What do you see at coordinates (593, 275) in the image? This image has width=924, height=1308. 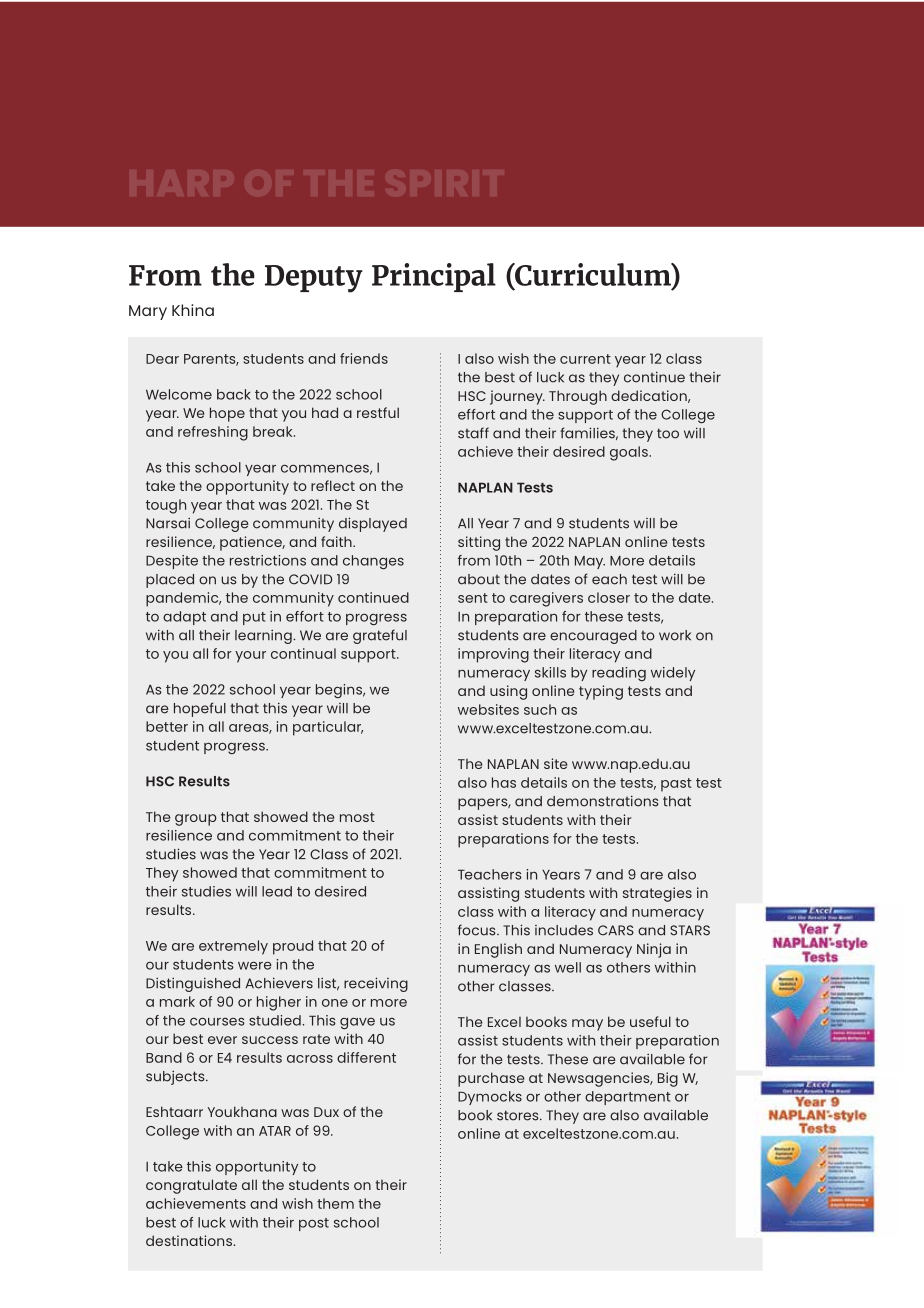 I see `Curriculum` at bounding box center [593, 275].
